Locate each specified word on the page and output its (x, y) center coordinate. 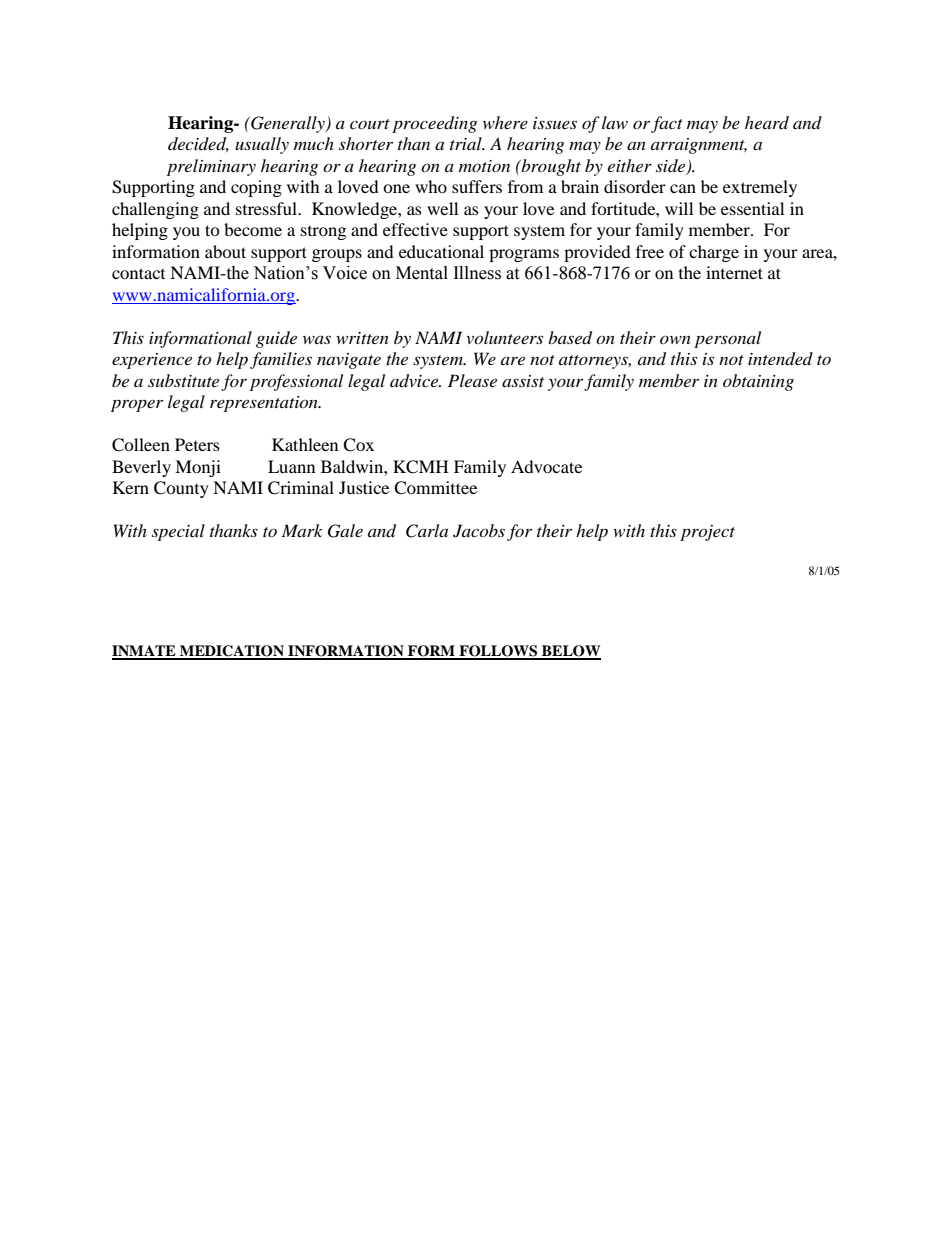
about (225, 251)
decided (198, 144)
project (707, 533)
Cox (358, 445)
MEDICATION (232, 652)
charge (714, 253)
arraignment (699, 146)
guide (276, 339)
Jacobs (479, 531)
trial (467, 143)
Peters (197, 444)
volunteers (504, 337)
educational (441, 251)
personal (727, 339)
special (178, 532)
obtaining (758, 382)
